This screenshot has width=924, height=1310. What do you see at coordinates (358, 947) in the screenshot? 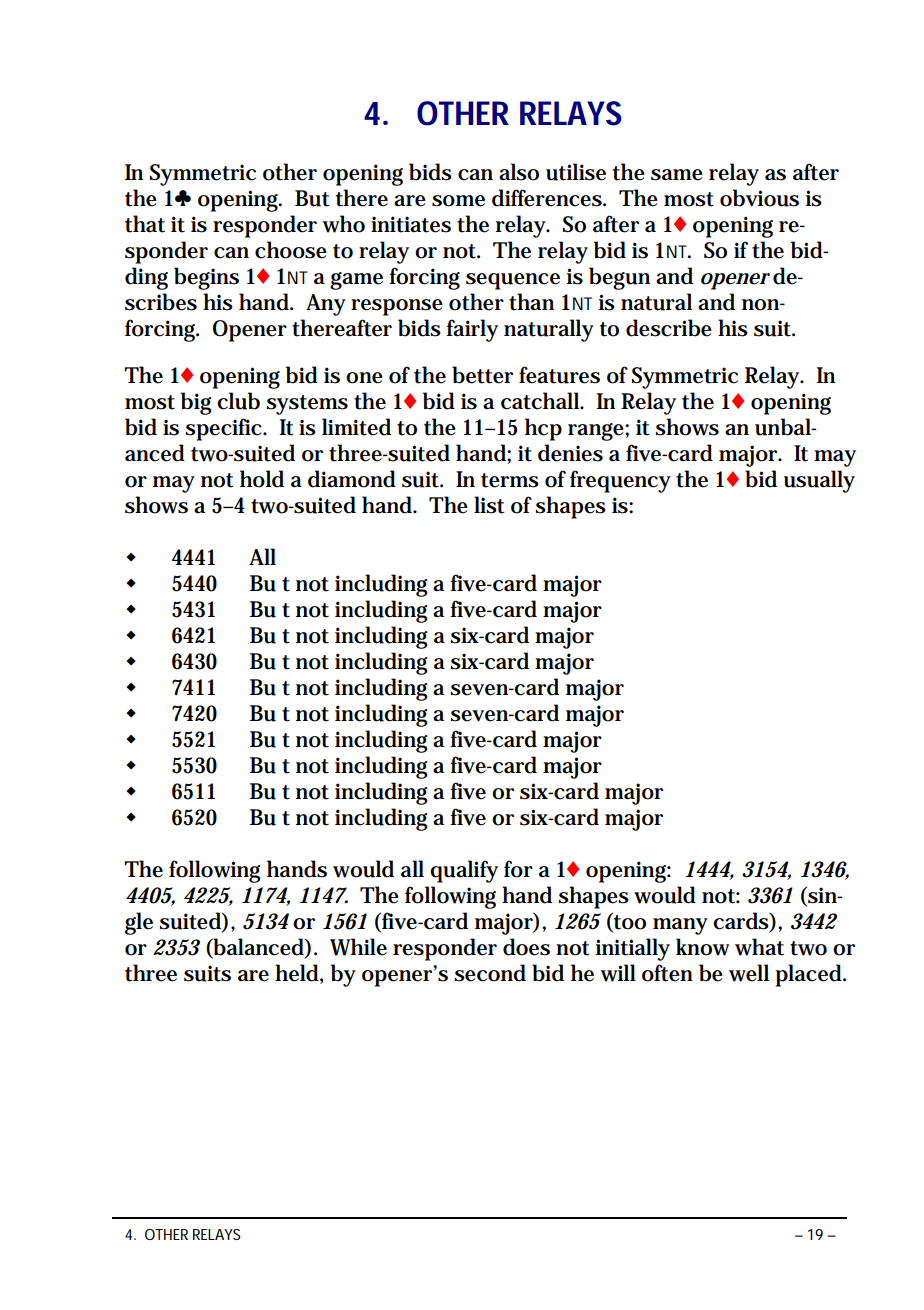
I see `While` at bounding box center [358, 947].
